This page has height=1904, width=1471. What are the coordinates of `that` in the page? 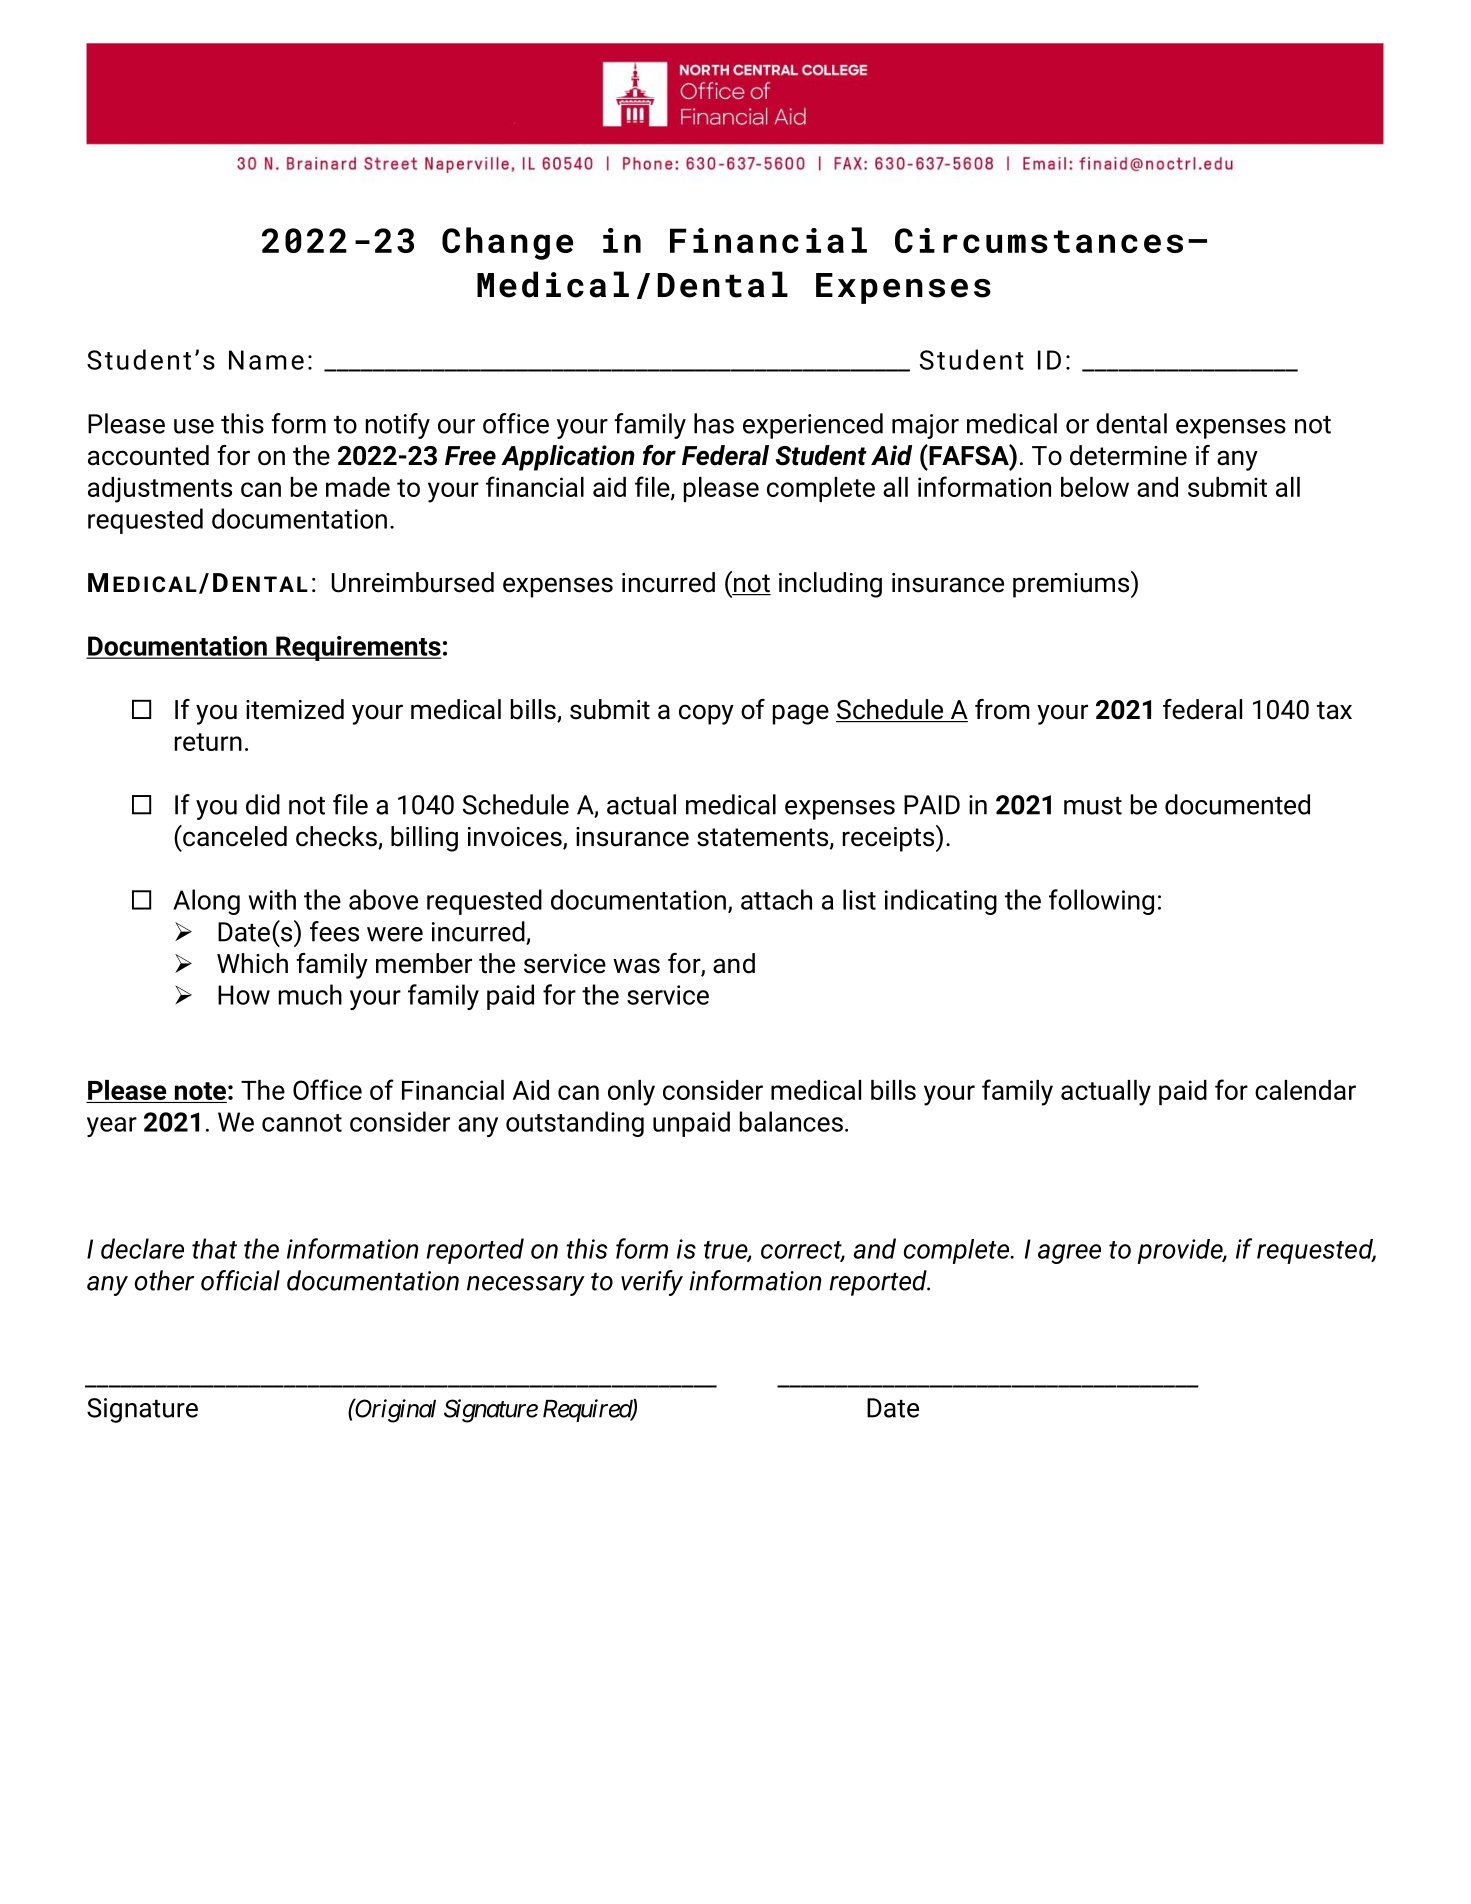 It's located at (214, 1248).
